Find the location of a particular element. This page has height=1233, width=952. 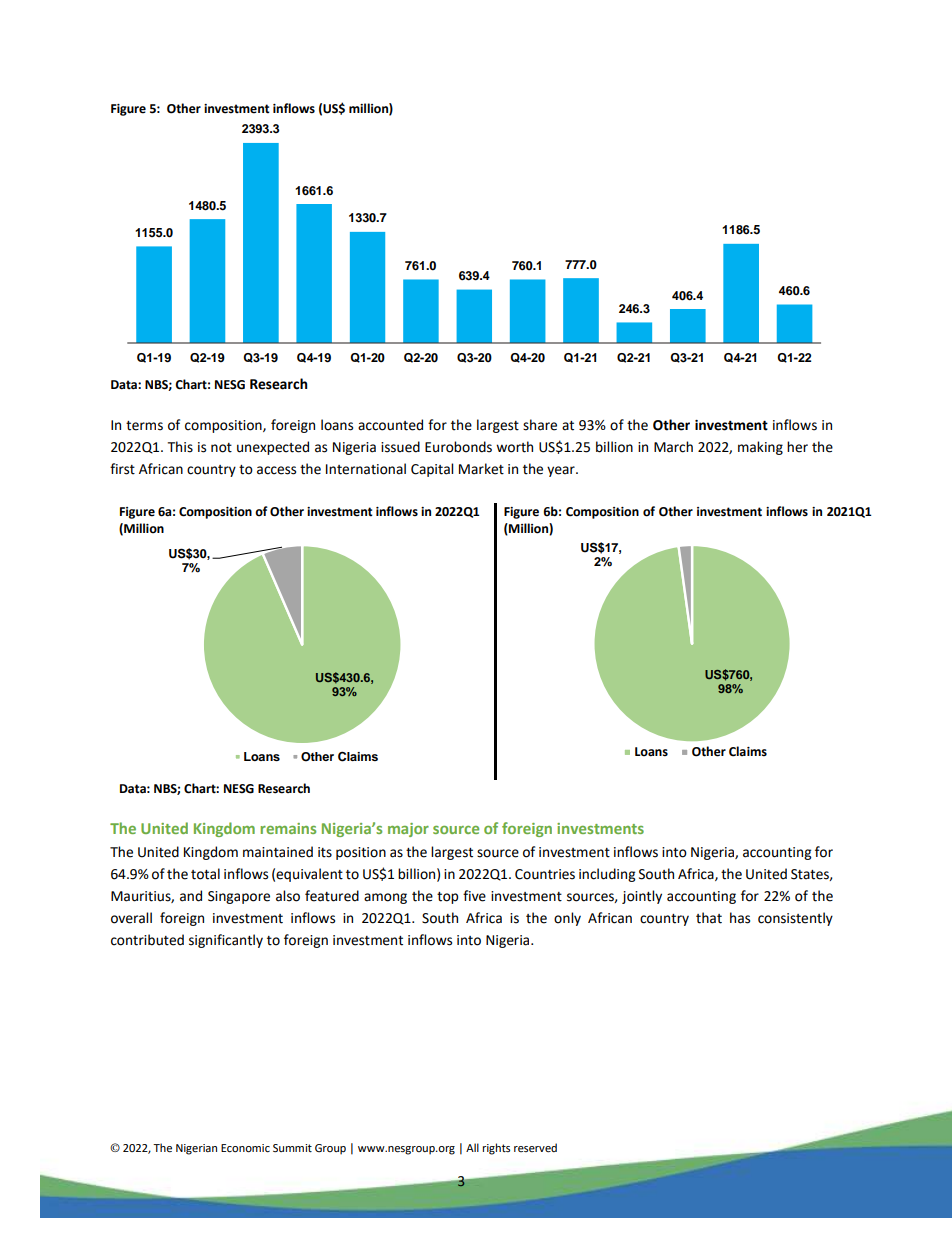

March is located at coordinates (673, 447).
